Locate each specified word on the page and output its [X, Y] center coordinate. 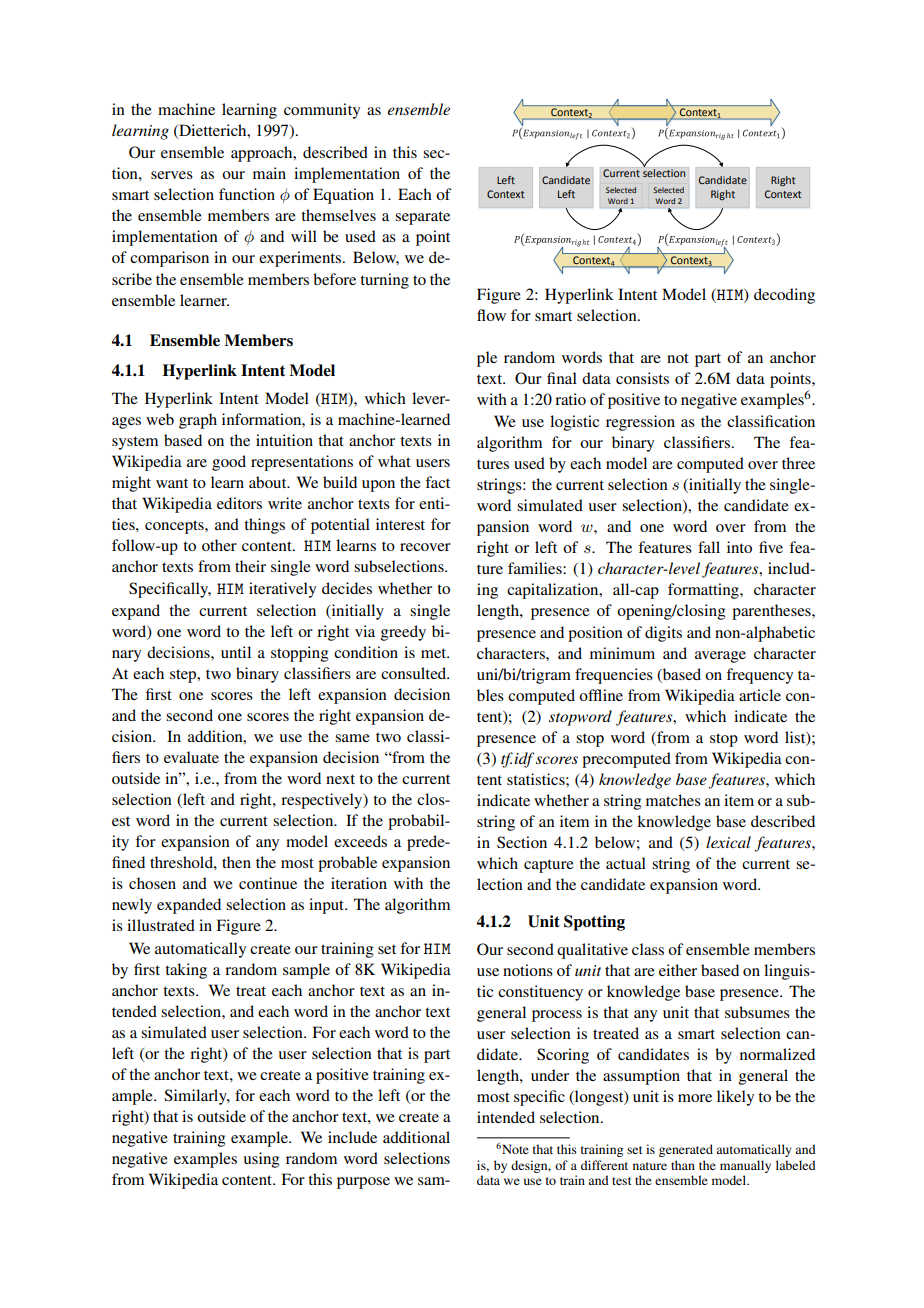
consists [642, 378]
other [219, 545]
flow [491, 315]
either [678, 970]
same [352, 738]
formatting [704, 591]
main [269, 173]
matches [673, 800]
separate [422, 218]
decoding [784, 296]
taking [186, 971]
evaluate [191, 757]
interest [400, 524]
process [557, 1016]
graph [198, 421]
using [261, 1160]
